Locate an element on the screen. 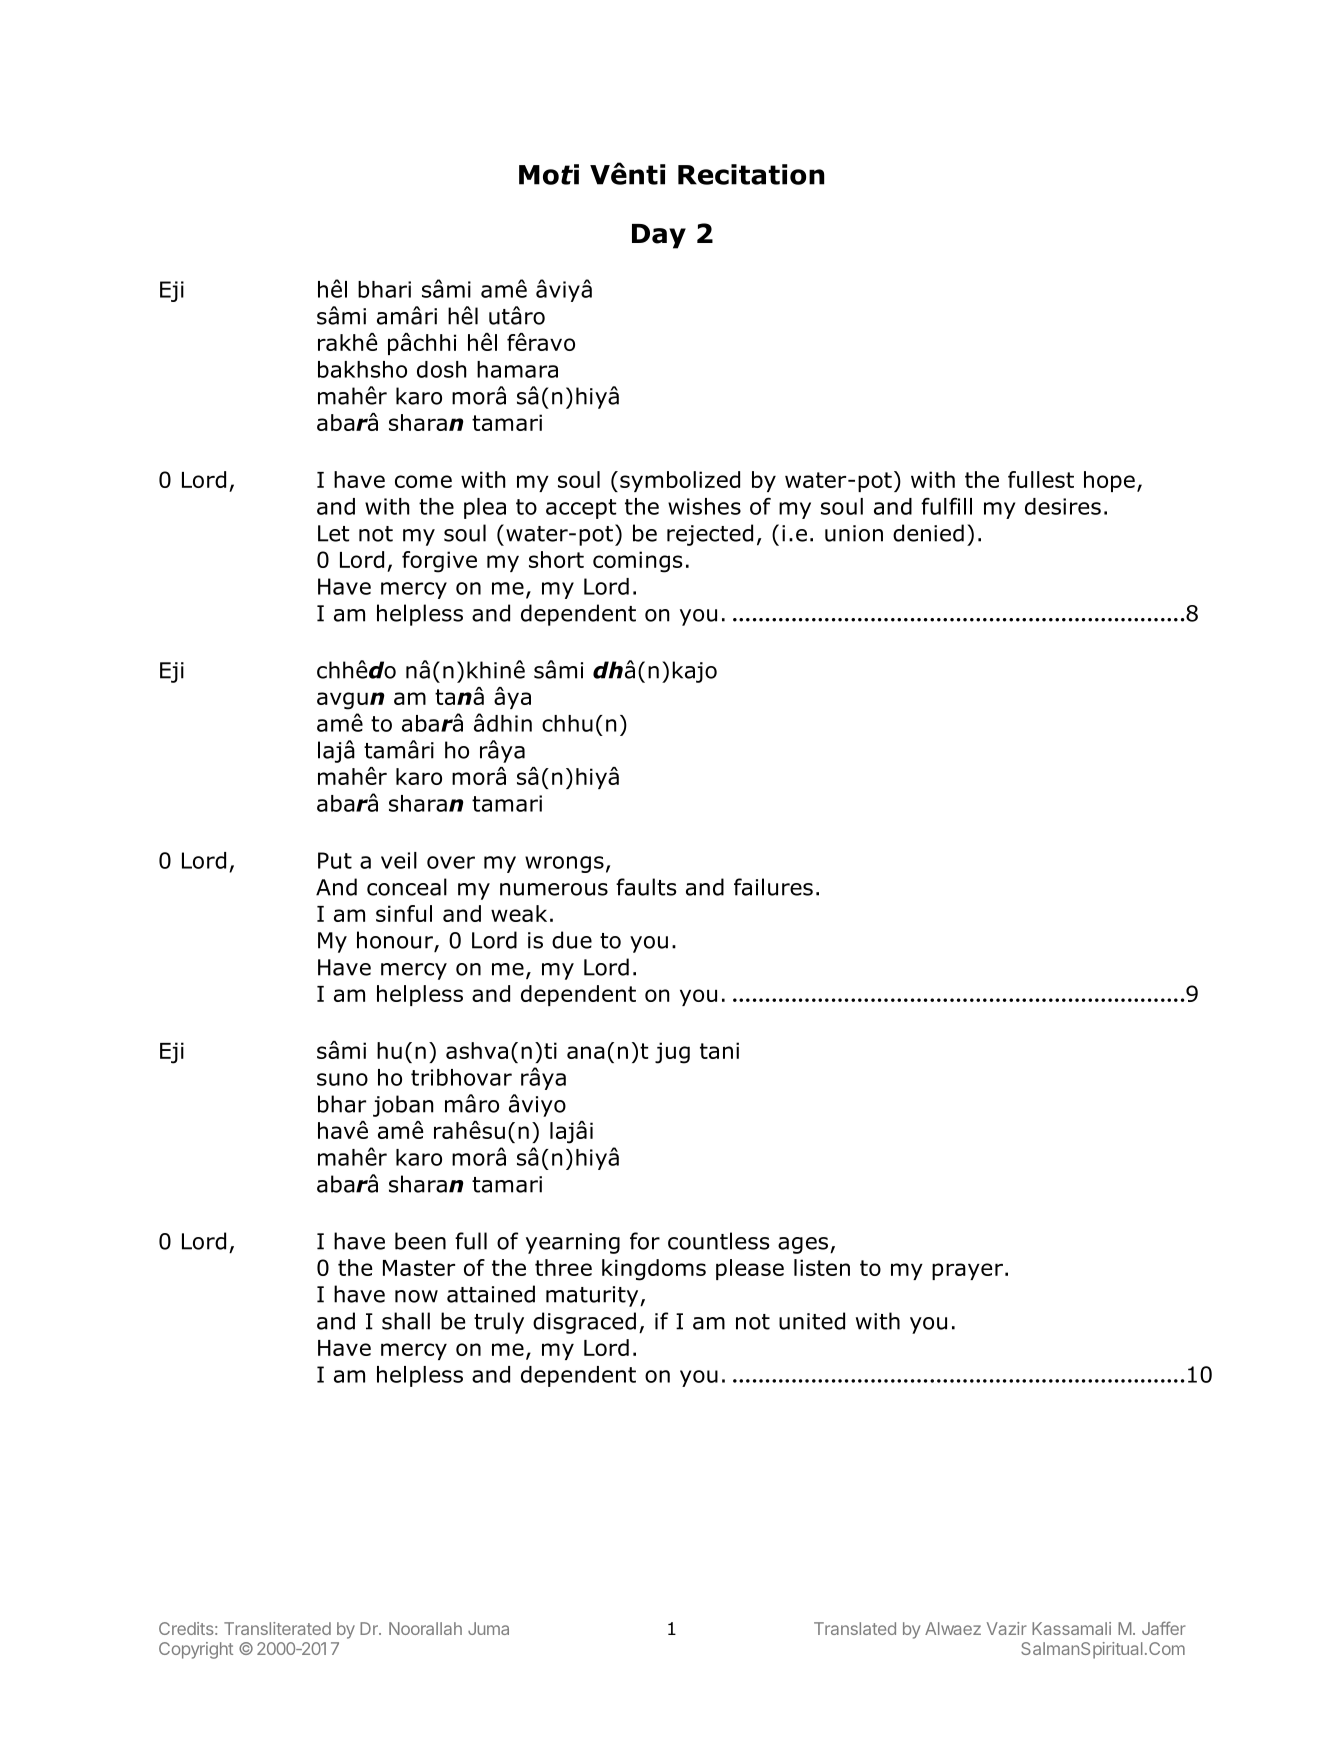  countless is located at coordinates (718, 1241).
